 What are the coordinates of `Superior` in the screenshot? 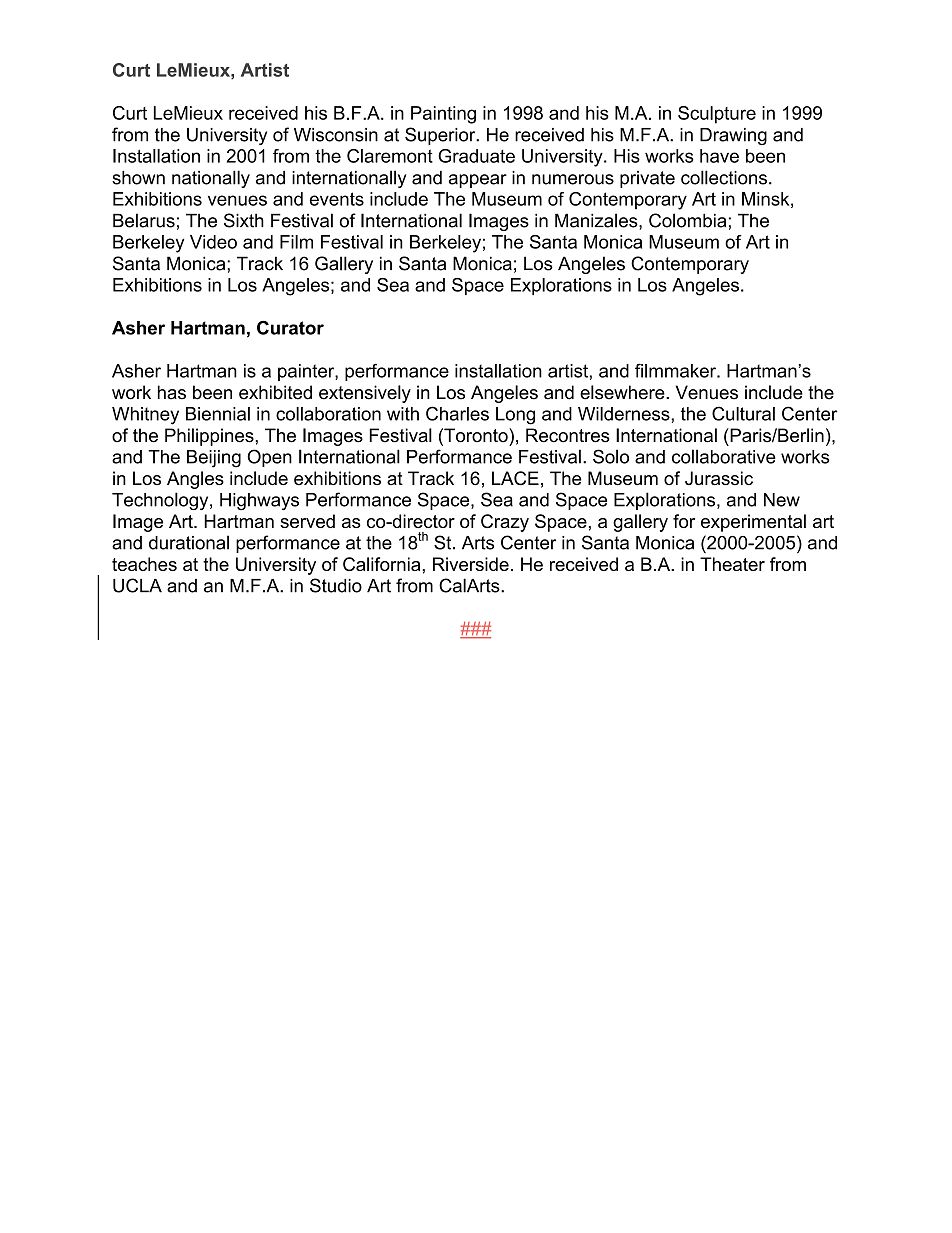 It's located at (441, 136).
